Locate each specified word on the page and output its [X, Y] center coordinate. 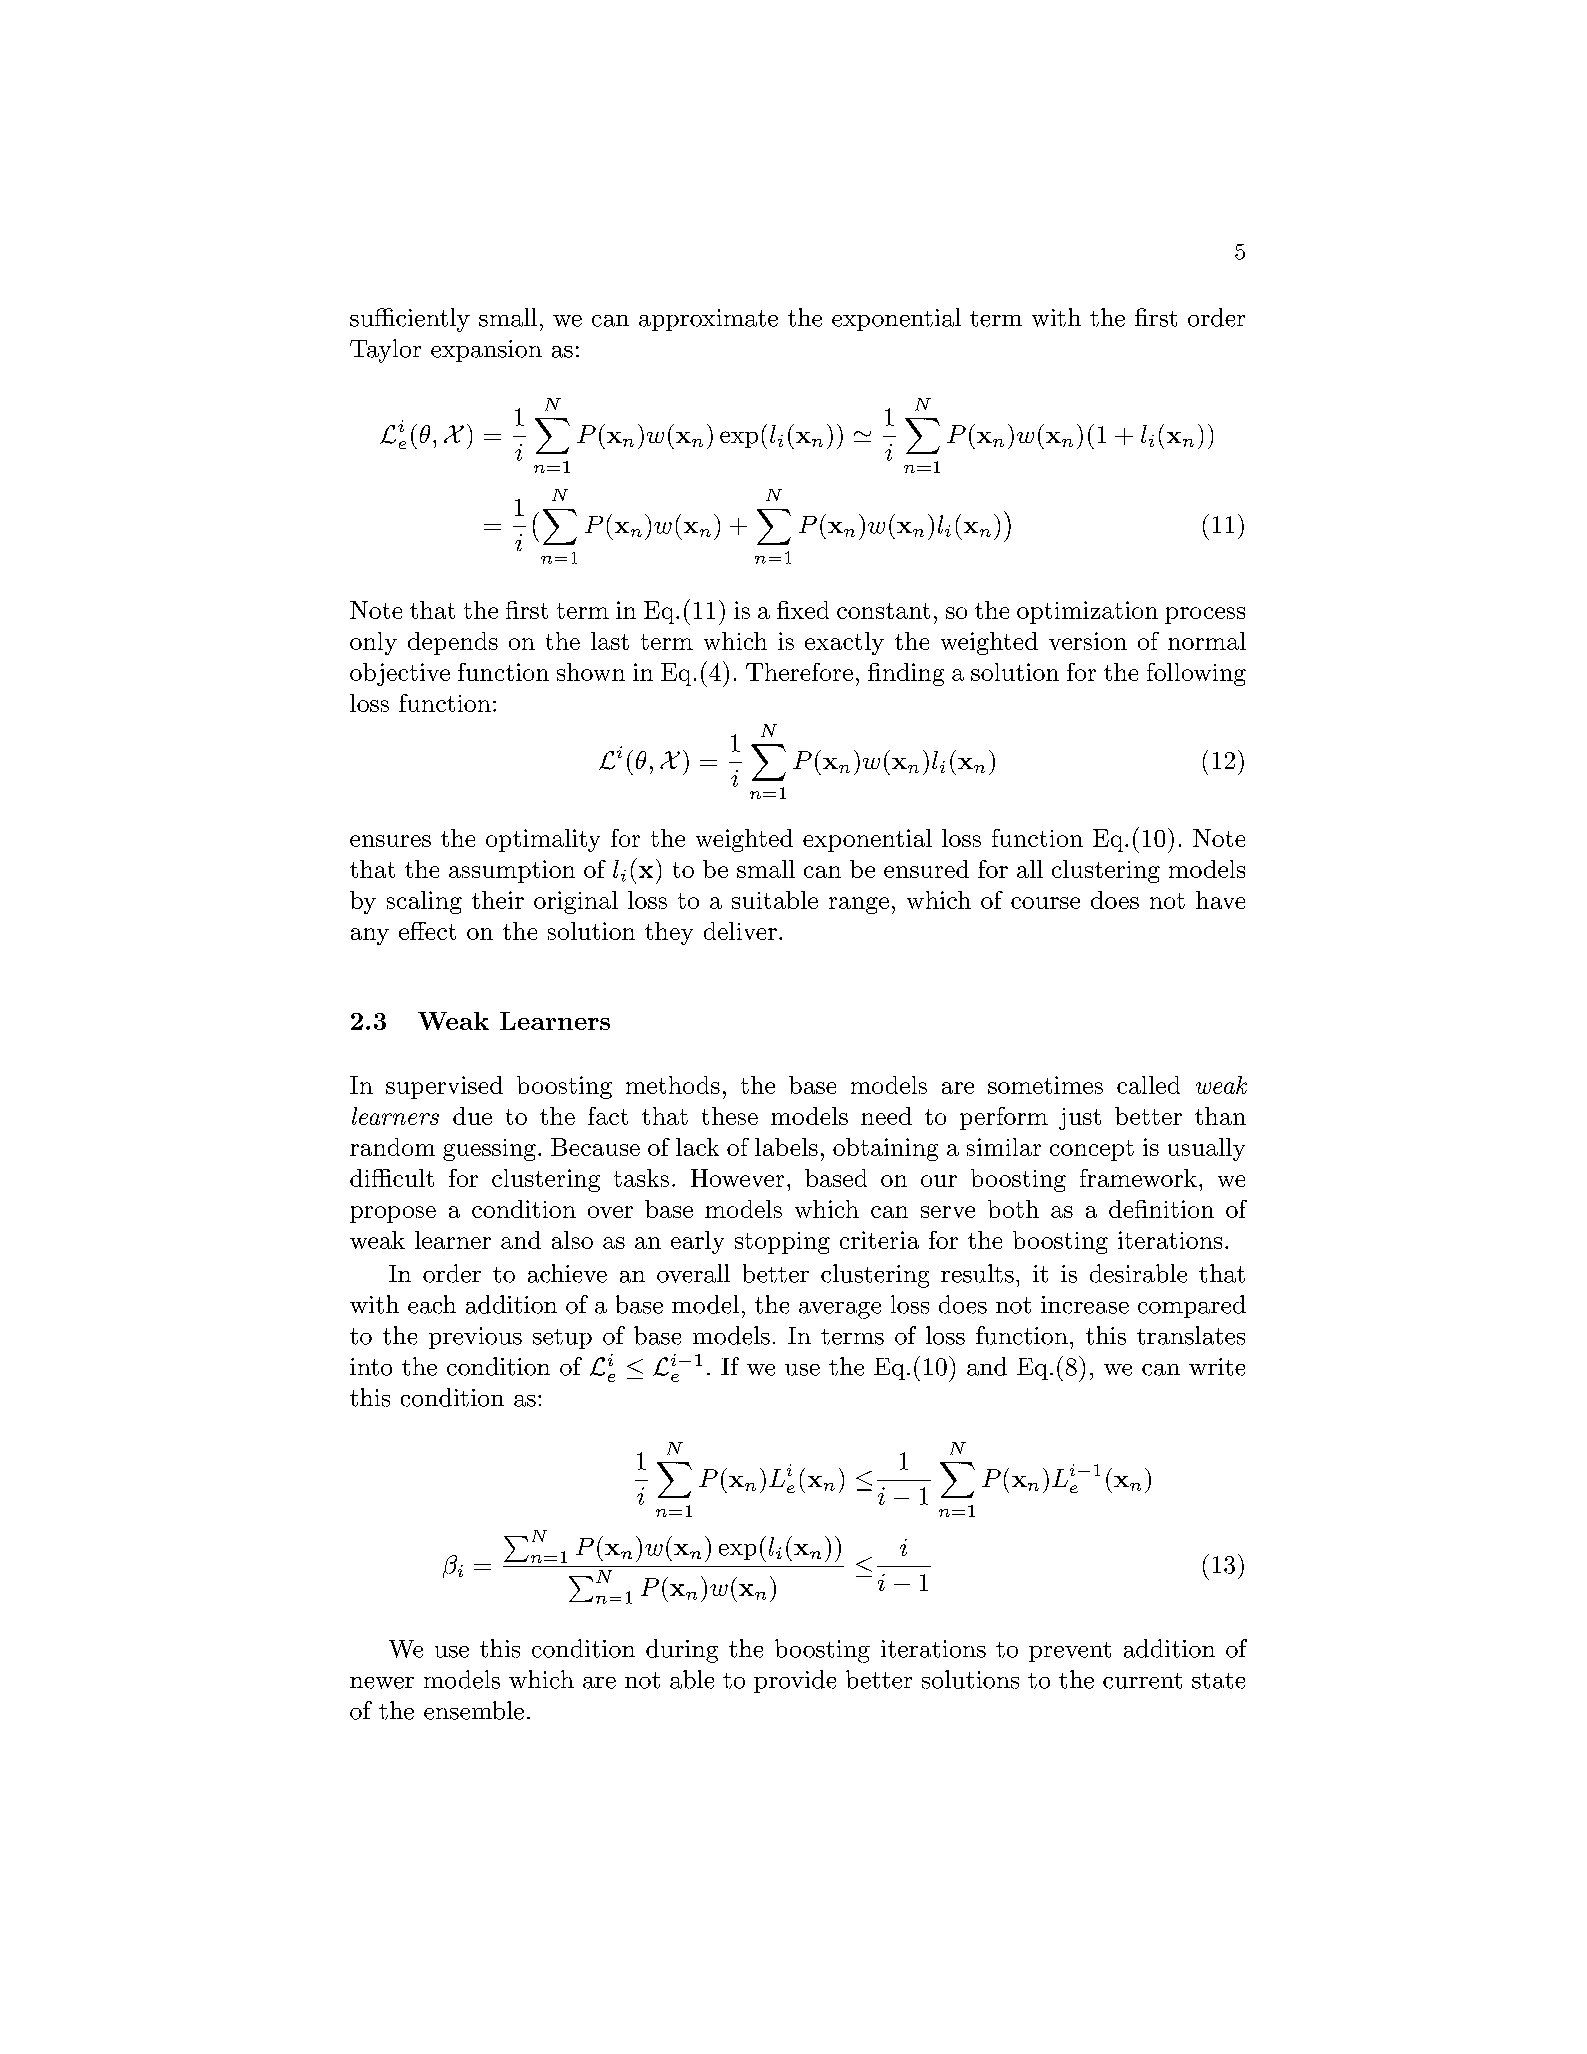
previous [475, 1338]
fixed [803, 610]
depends [453, 643]
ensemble [474, 1710]
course [1045, 903]
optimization [1087, 612]
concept [1092, 1150]
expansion [486, 351]
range [859, 905]
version [1088, 641]
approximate [708, 320]
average [840, 1310]
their [498, 900]
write [1217, 1367]
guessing [489, 1150]
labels [786, 1147]
